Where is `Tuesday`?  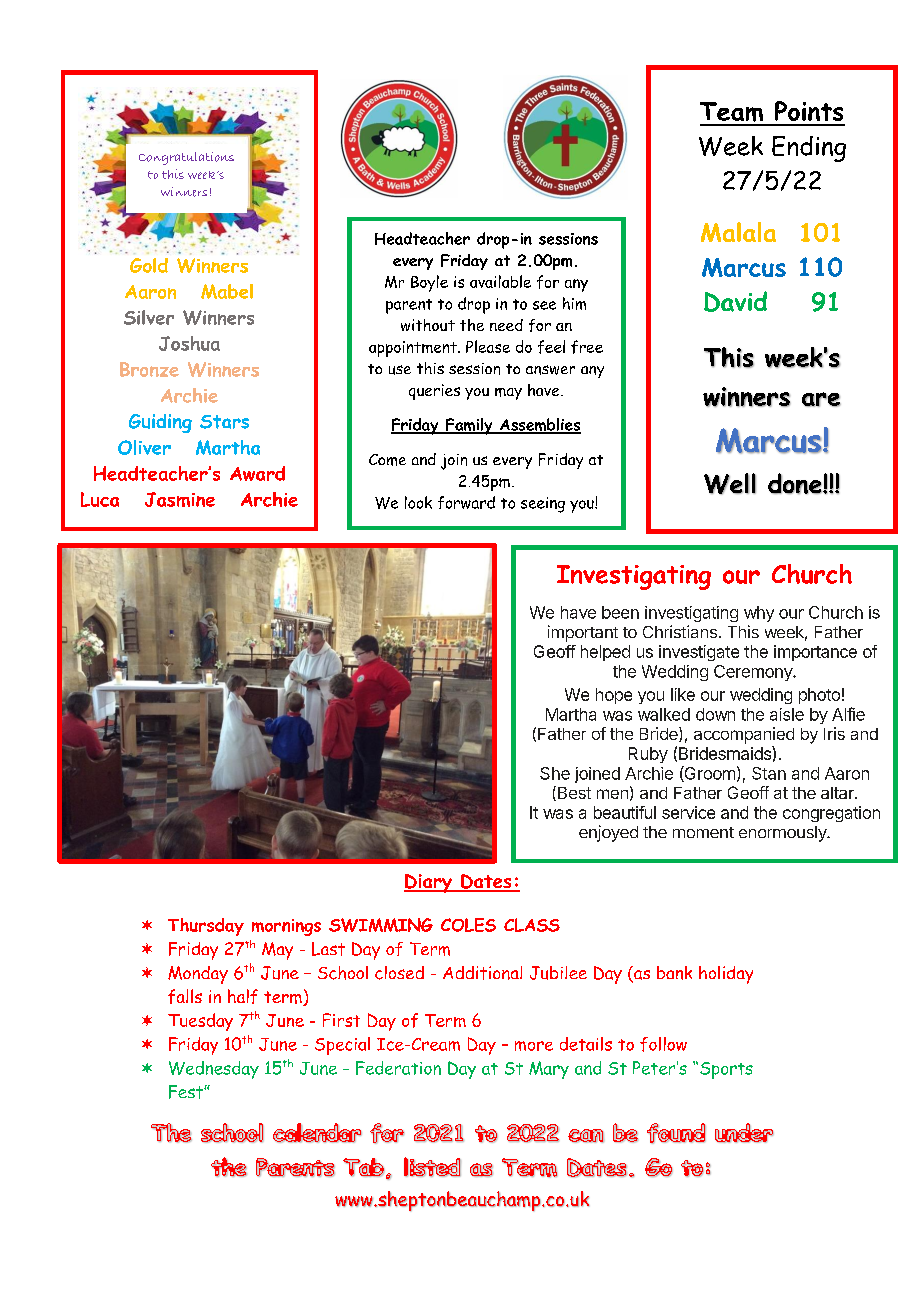 Tuesday is located at coordinates (200, 1022).
